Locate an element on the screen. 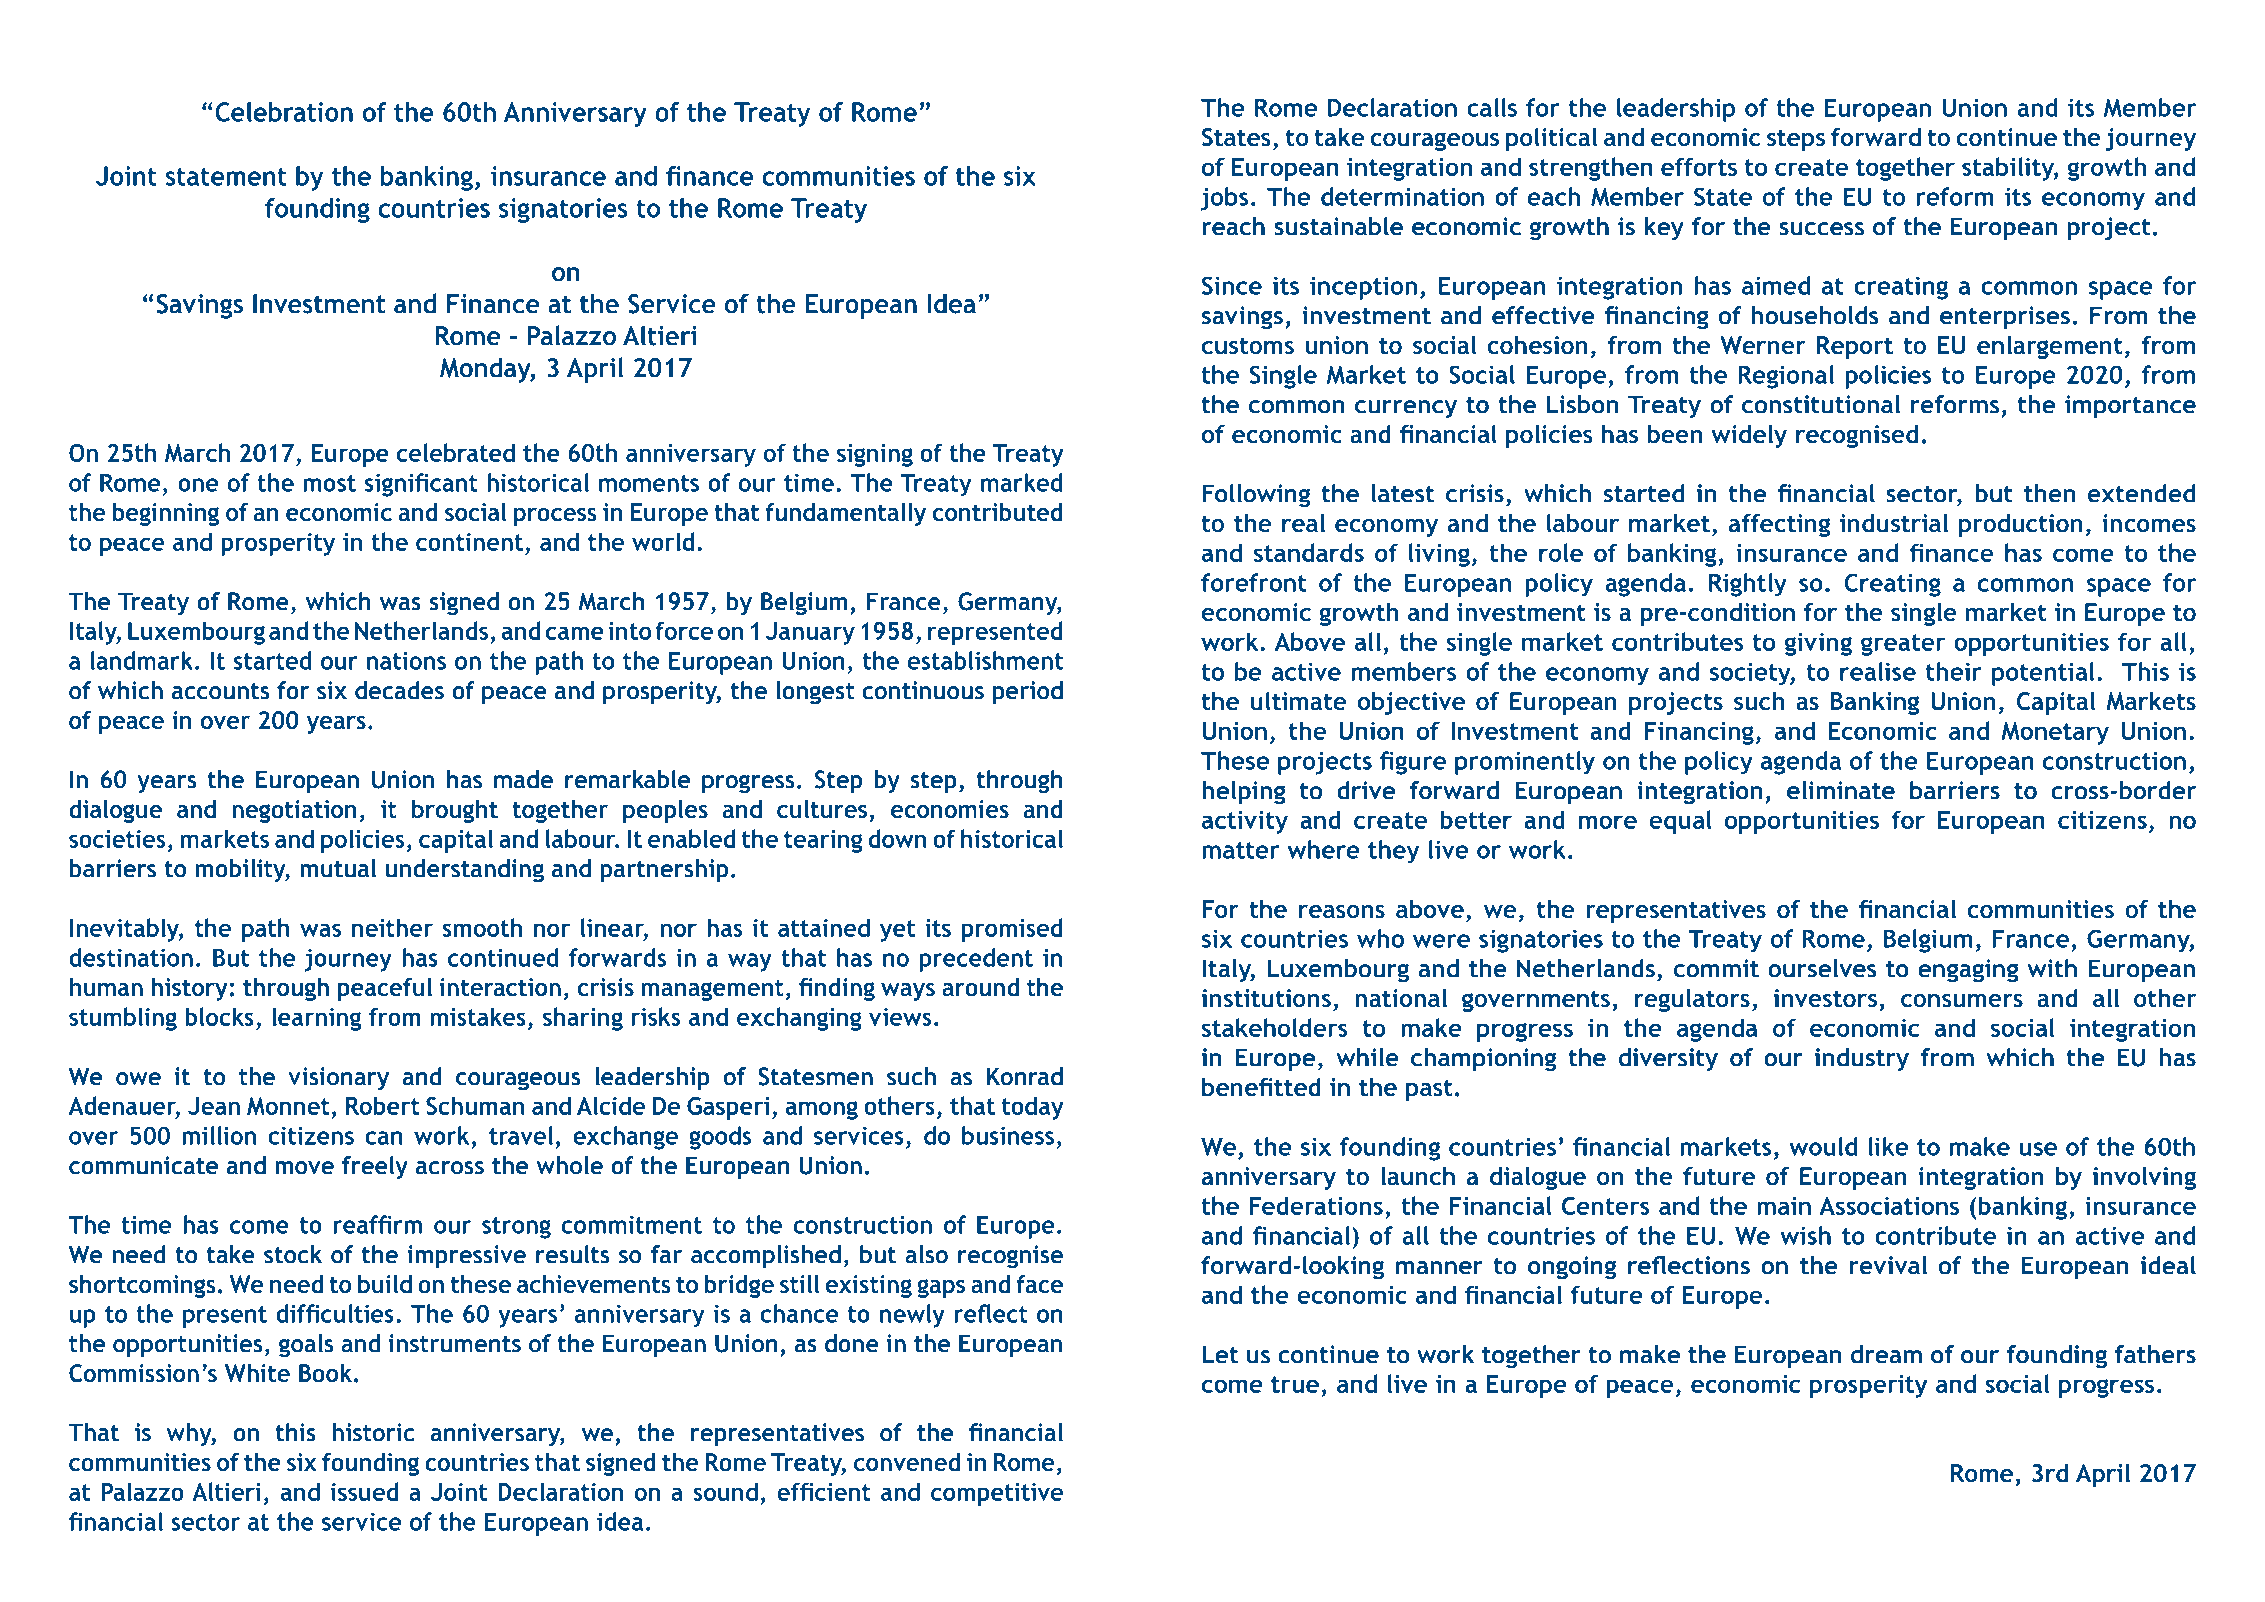 Image resolution: width=2265 pixels, height=1602 pixels. issued is located at coordinates (365, 1491).
